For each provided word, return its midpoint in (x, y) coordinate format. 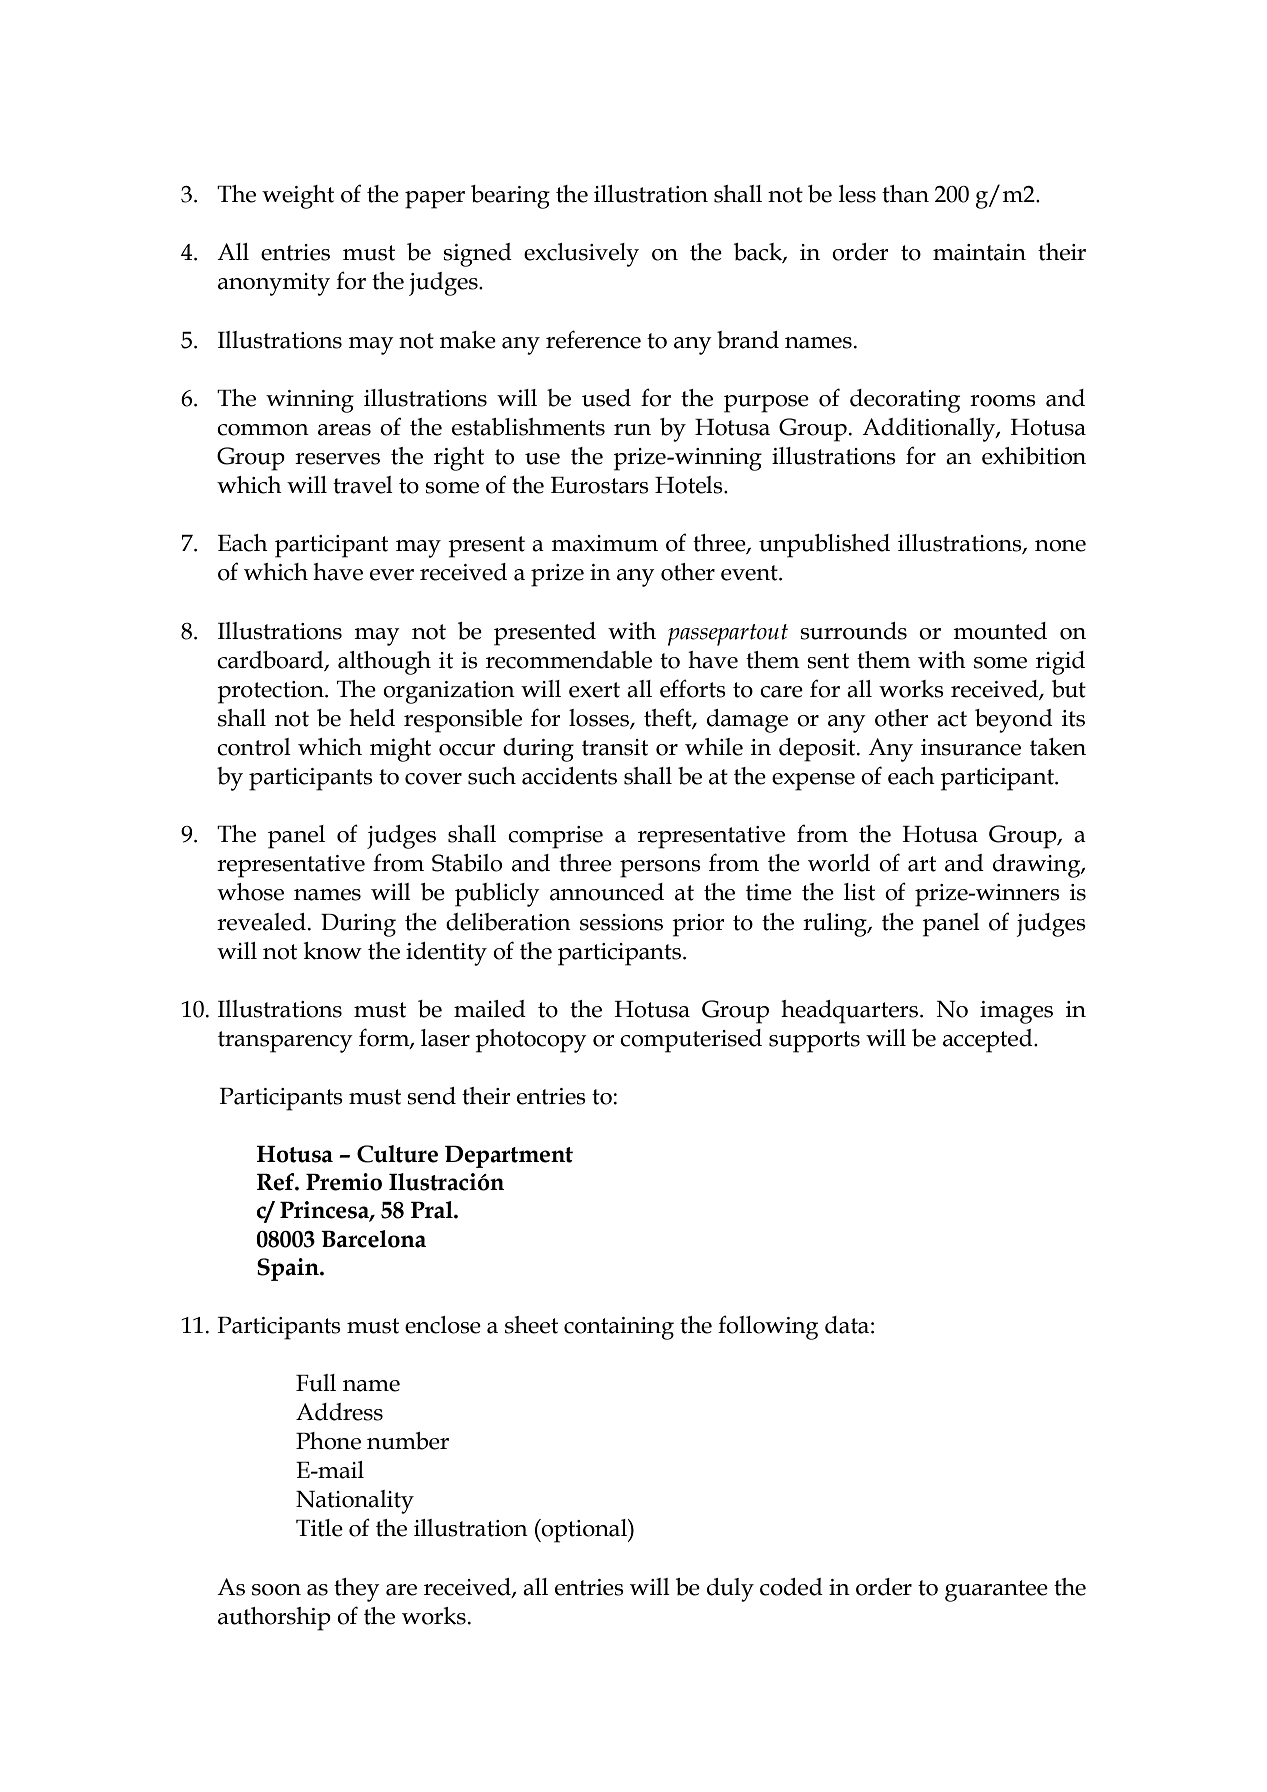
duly (730, 1590)
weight (298, 197)
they (357, 1590)
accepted (989, 1041)
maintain (979, 252)
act (952, 719)
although (384, 663)
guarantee (996, 1591)
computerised (691, 1041)
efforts (693, 688)
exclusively (581, 255)
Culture (397, 1154)
